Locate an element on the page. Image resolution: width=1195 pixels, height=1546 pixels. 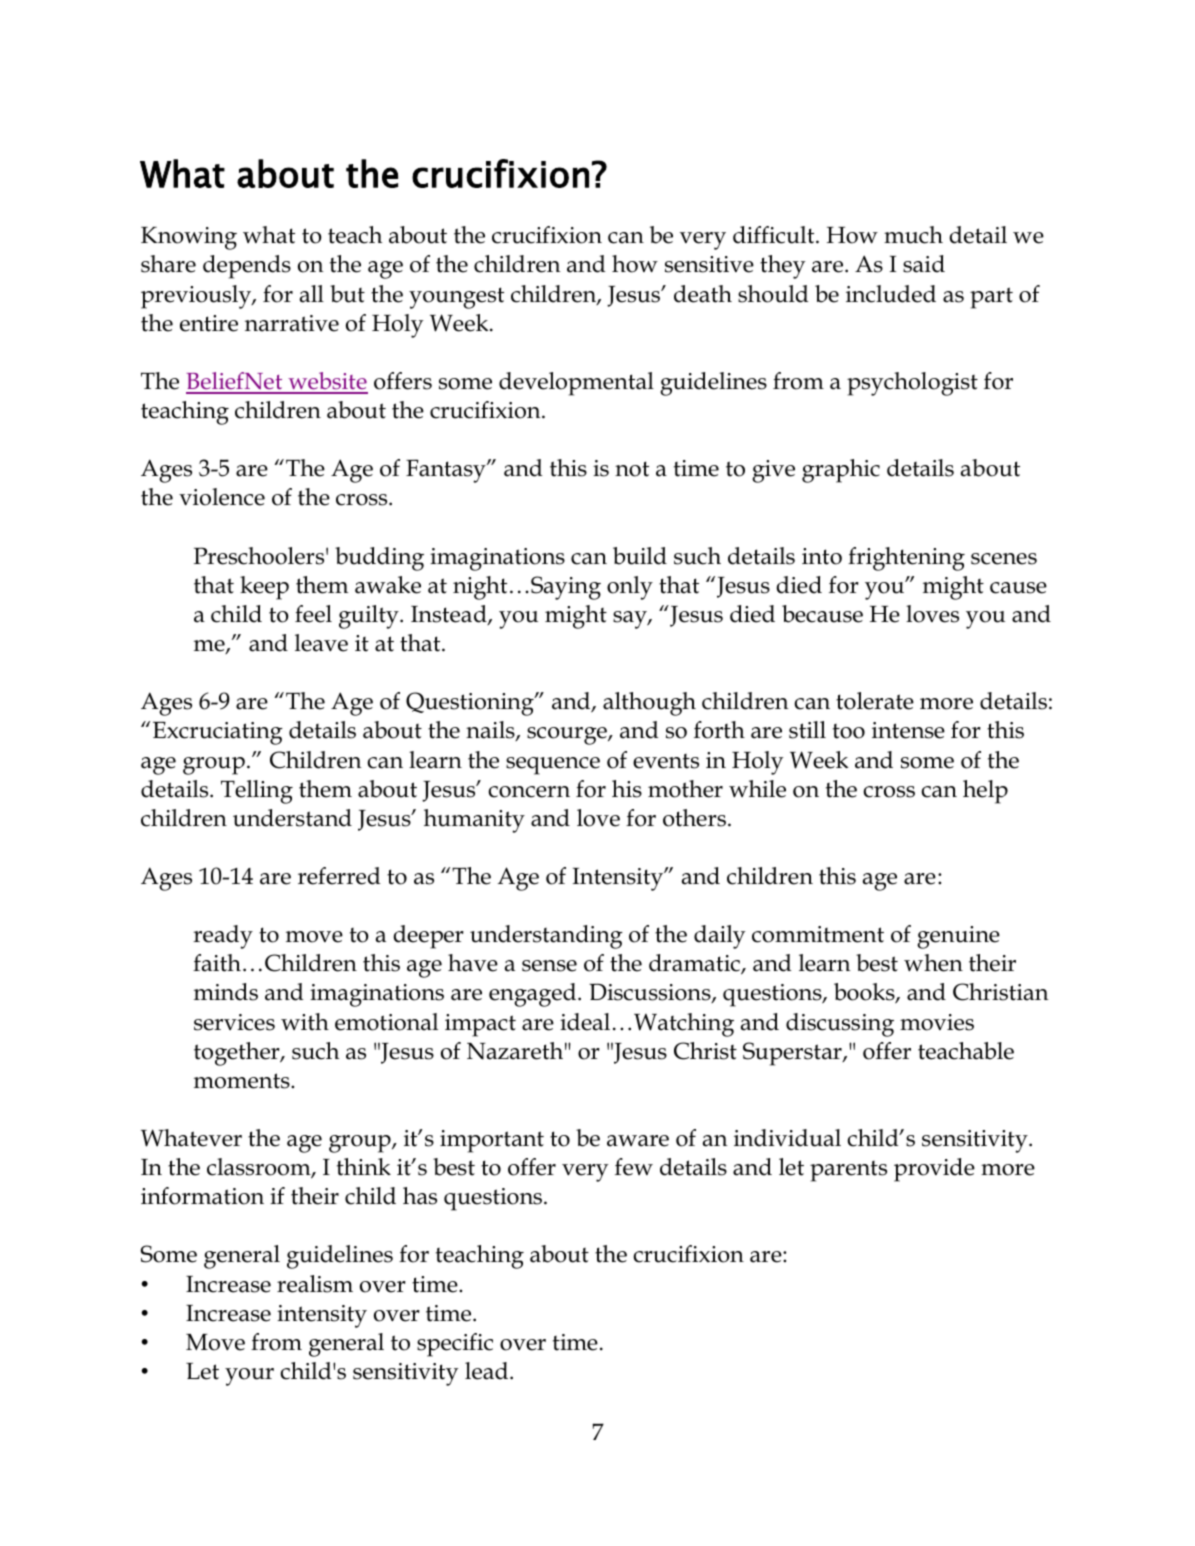
said is located at coordinates (924, 264).
